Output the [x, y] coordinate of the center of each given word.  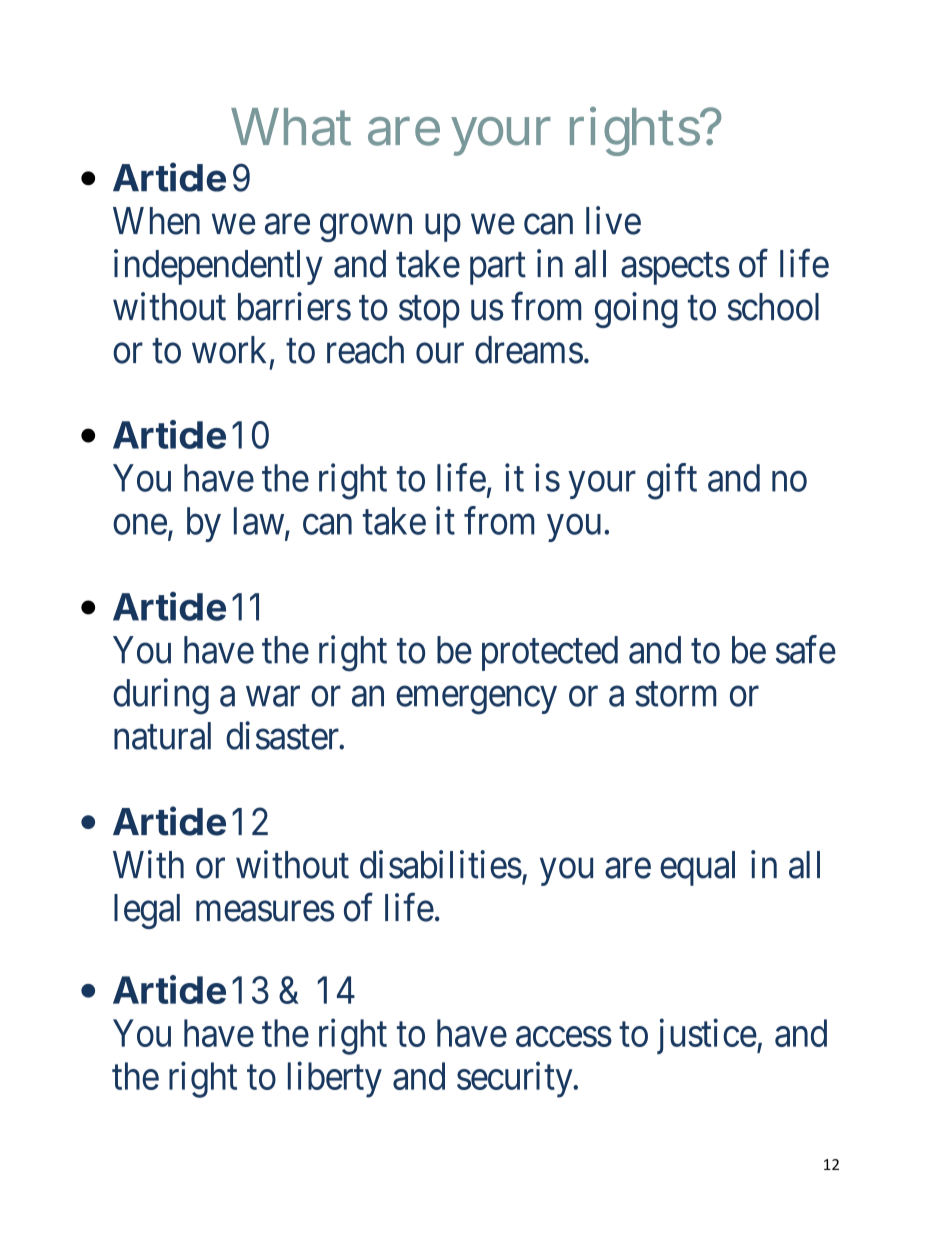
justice [707, 1036]
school [773, 307]
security [516, 1080]
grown [366, 228]
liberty [335, 1080]
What [291, 127]
